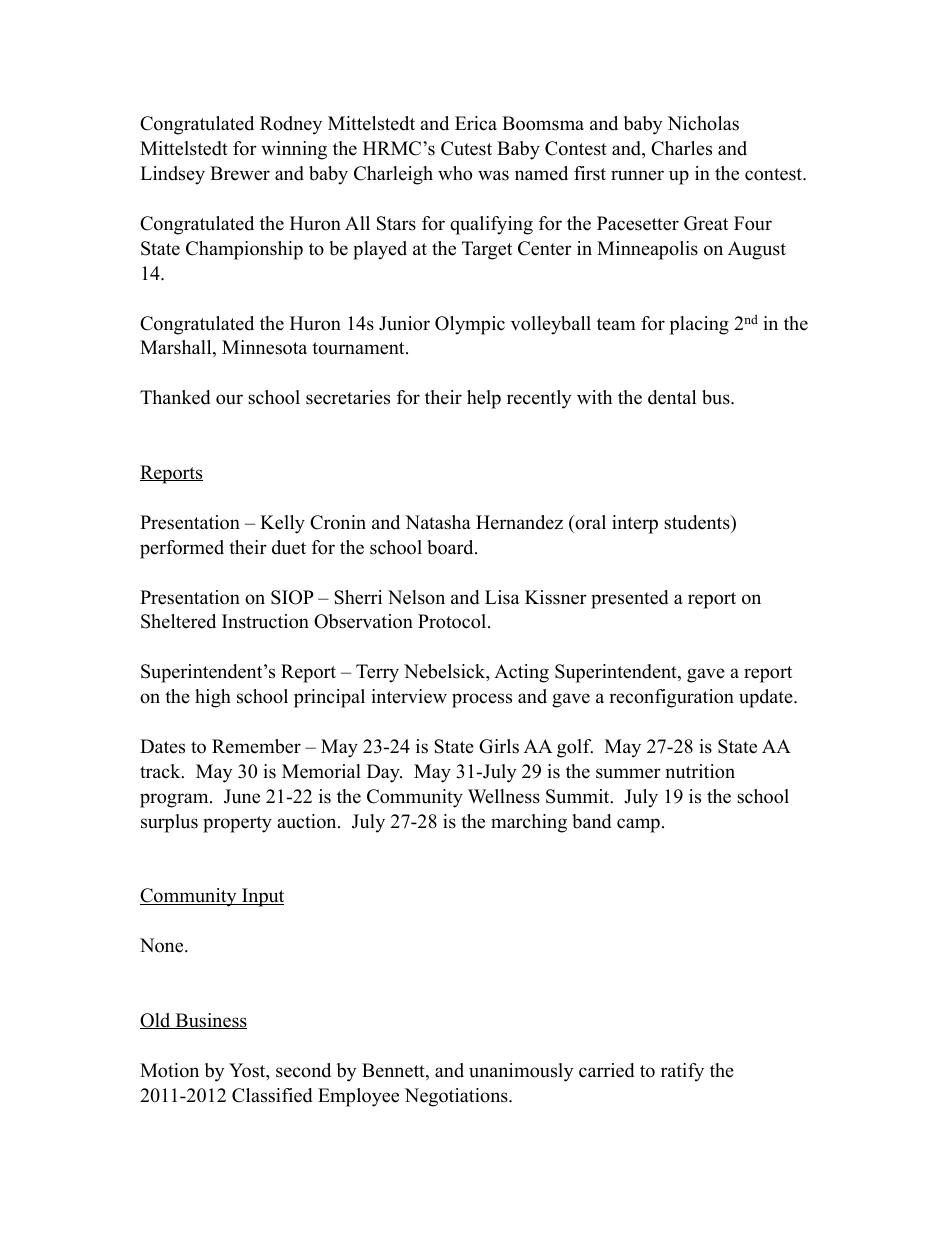 The width and height of the screenshot is (952, 1233). What do you see at coordinates (256, 746) in the screenshot?
I see `Remember` at bounding box center [256, 746].
